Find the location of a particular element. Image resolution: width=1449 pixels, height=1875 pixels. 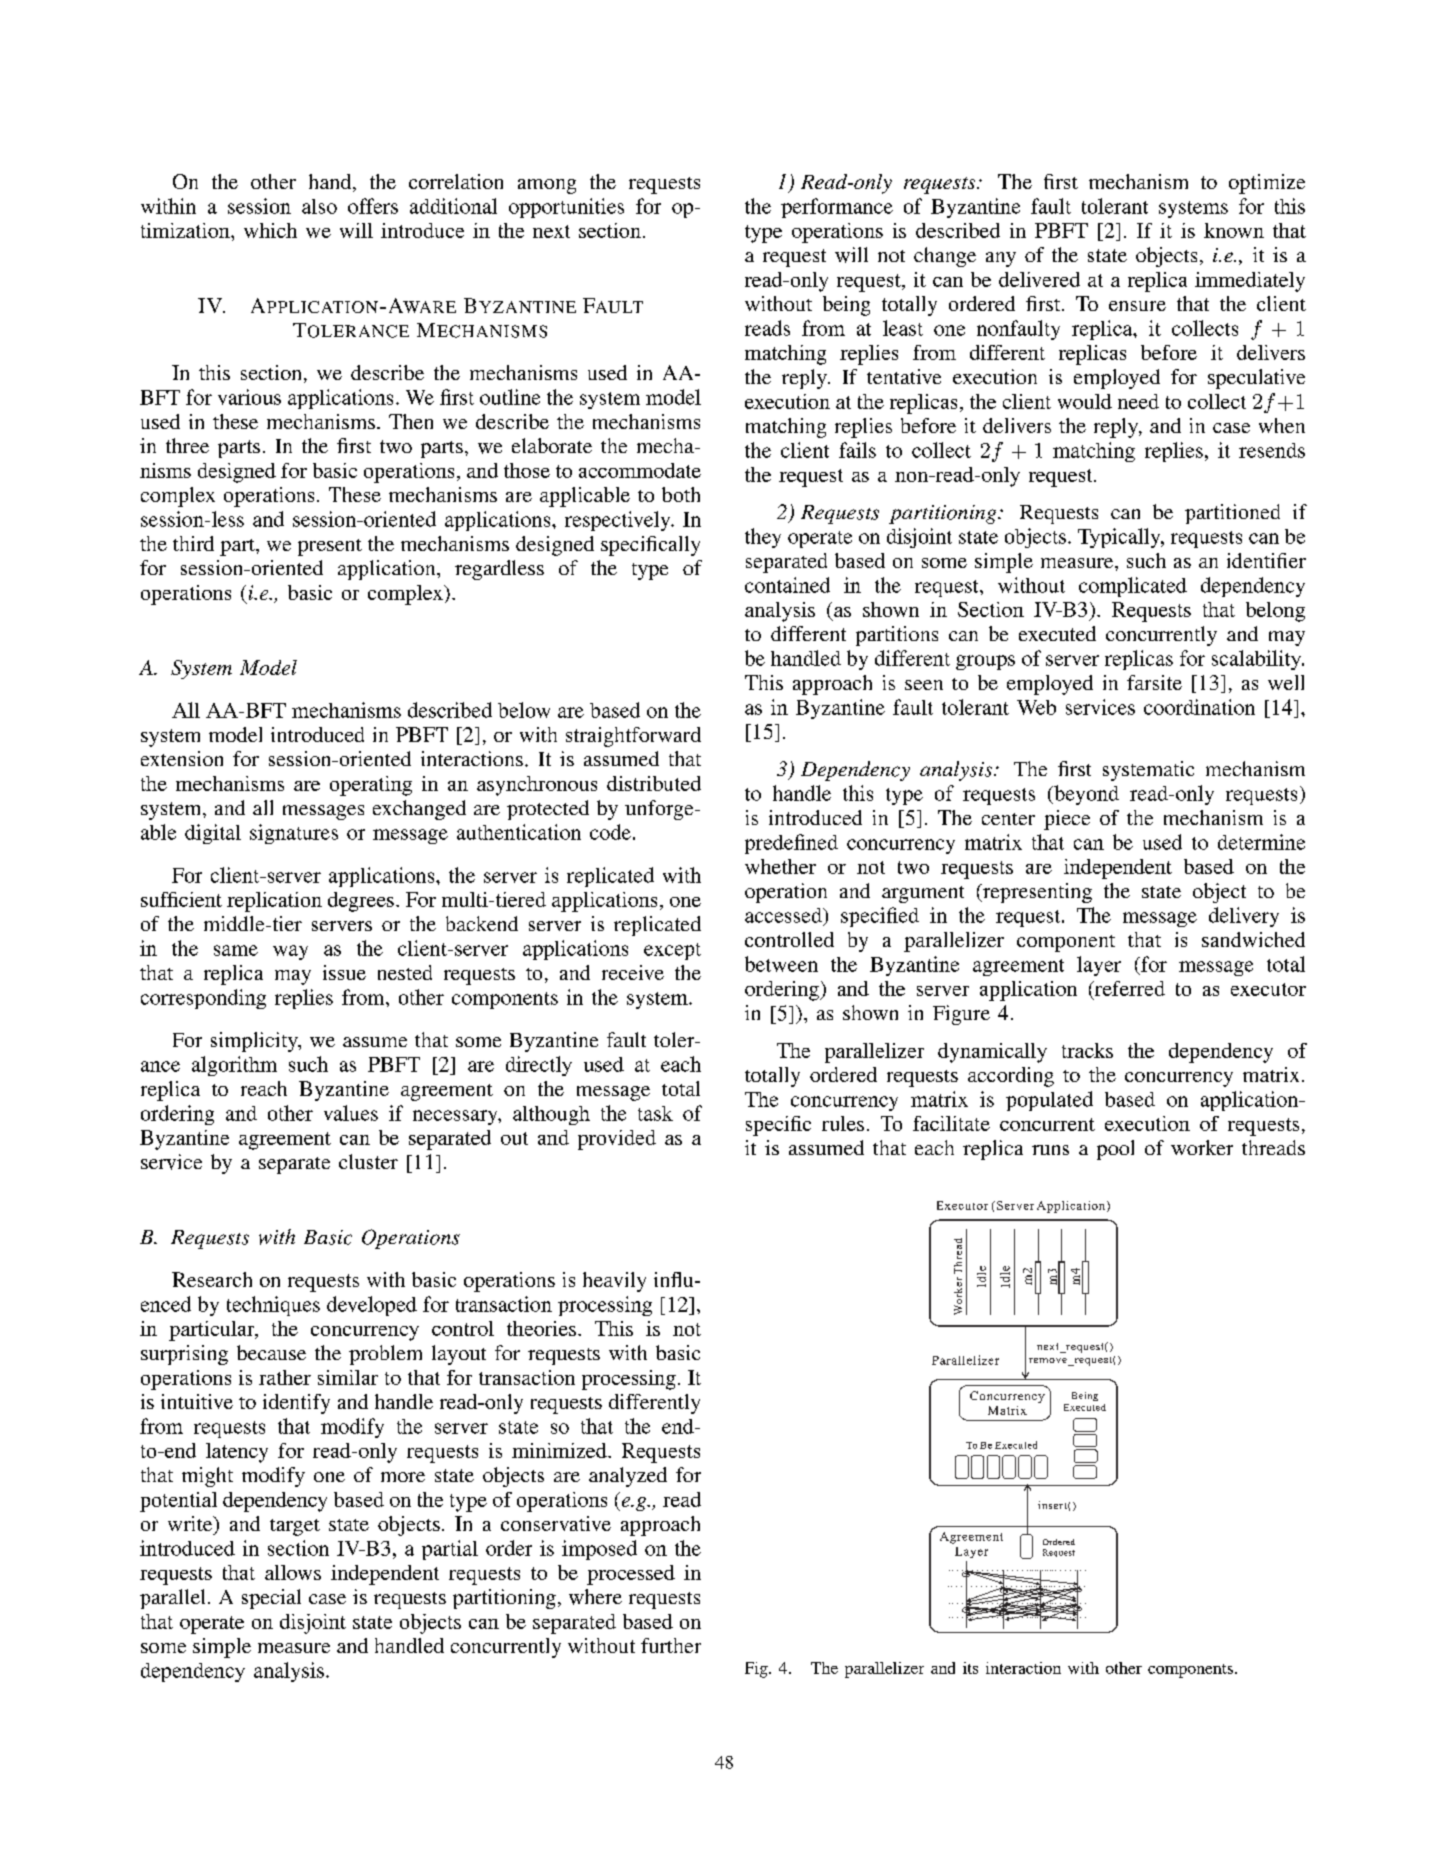

also is located at coordinates (319, 206).
